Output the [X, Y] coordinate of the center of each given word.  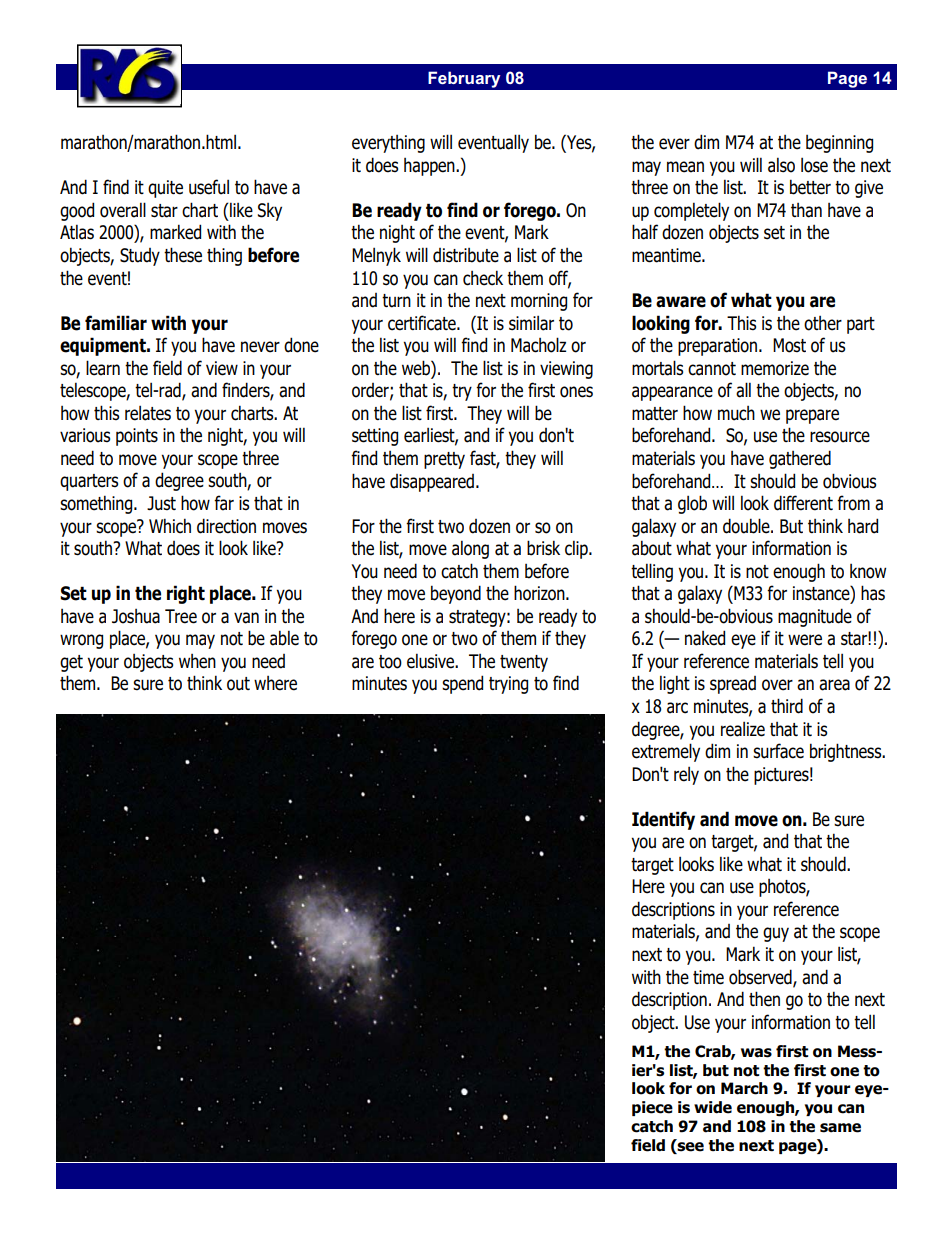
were [805, 640]
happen [430, 167]
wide [713, 1107]
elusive [432, 661]
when [197, 661]
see [690, 1147]
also [781, 165]
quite [165, 189]
